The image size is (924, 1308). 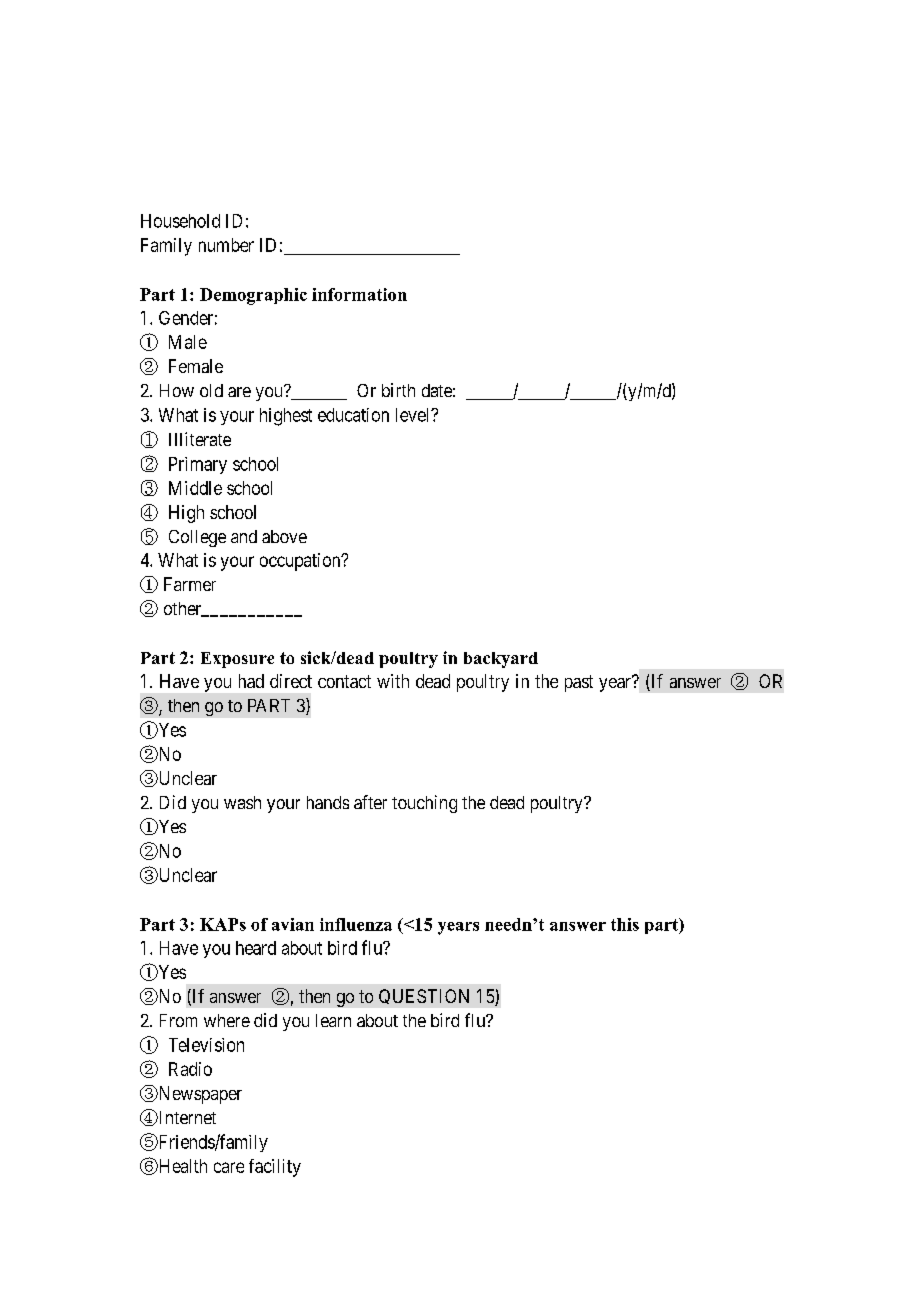 I want to click on backyard, so click(x=501, y=660).
